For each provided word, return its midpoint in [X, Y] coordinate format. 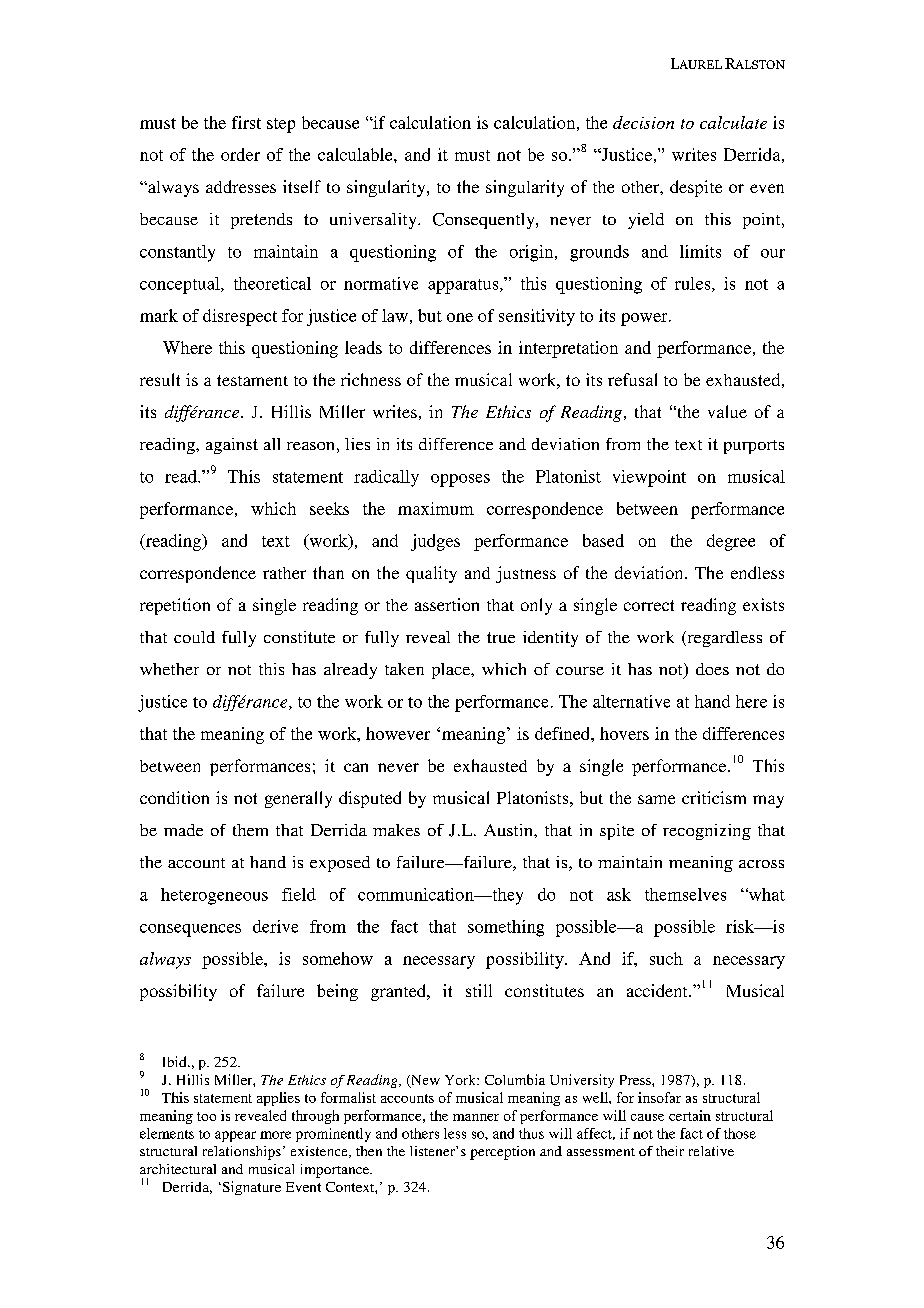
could [194, 637]
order [240, 154]
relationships [242, 1153]
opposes [460, 480]
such [666, 958]
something [506, 928]
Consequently [485, 221]
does [712, 669]
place [452, 671]
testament [252, 380]
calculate [733, 122]
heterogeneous [214, 896]
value [727, 411]
